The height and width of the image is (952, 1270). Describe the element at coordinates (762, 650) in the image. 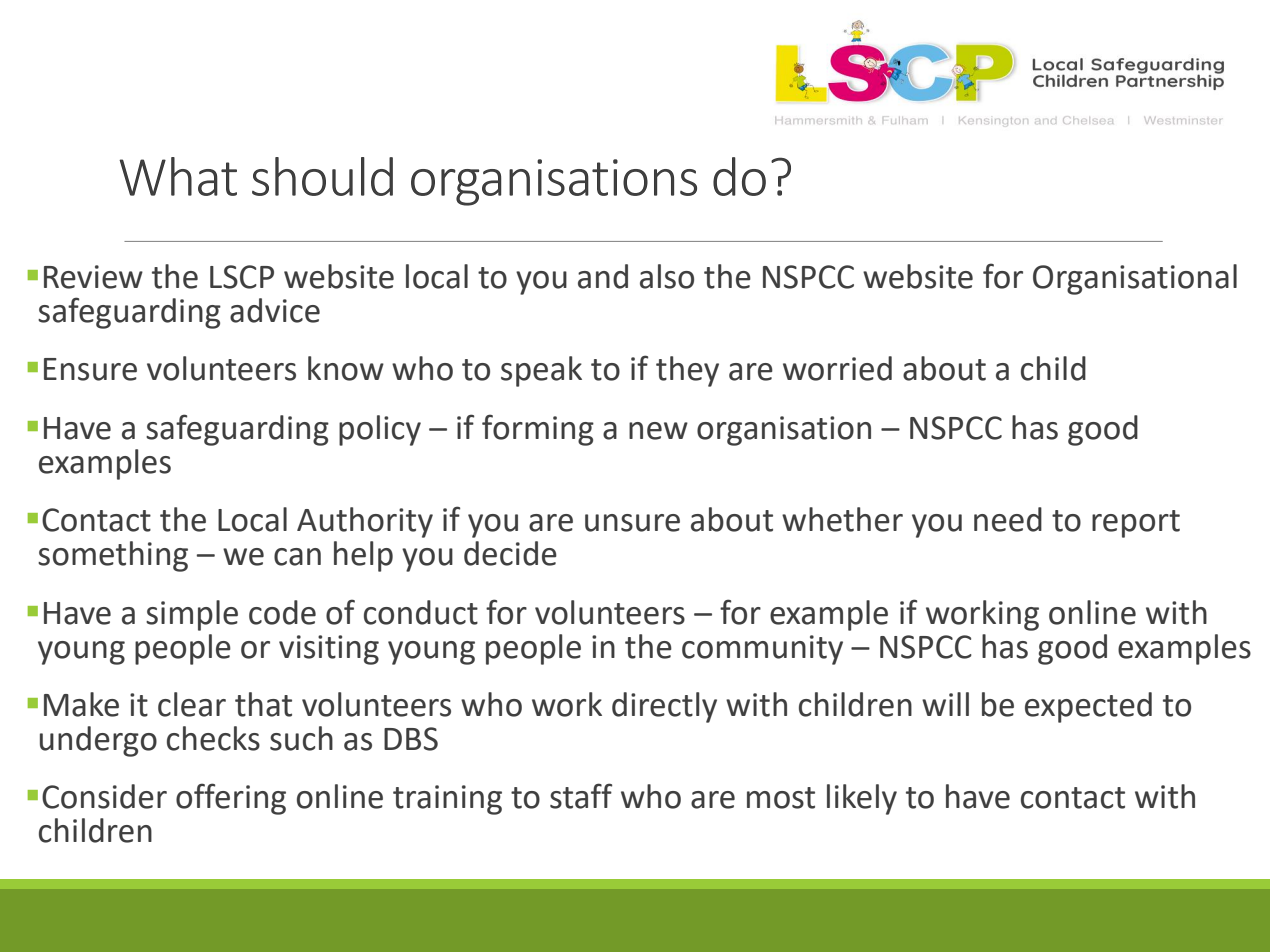

I see `community` at that location.
